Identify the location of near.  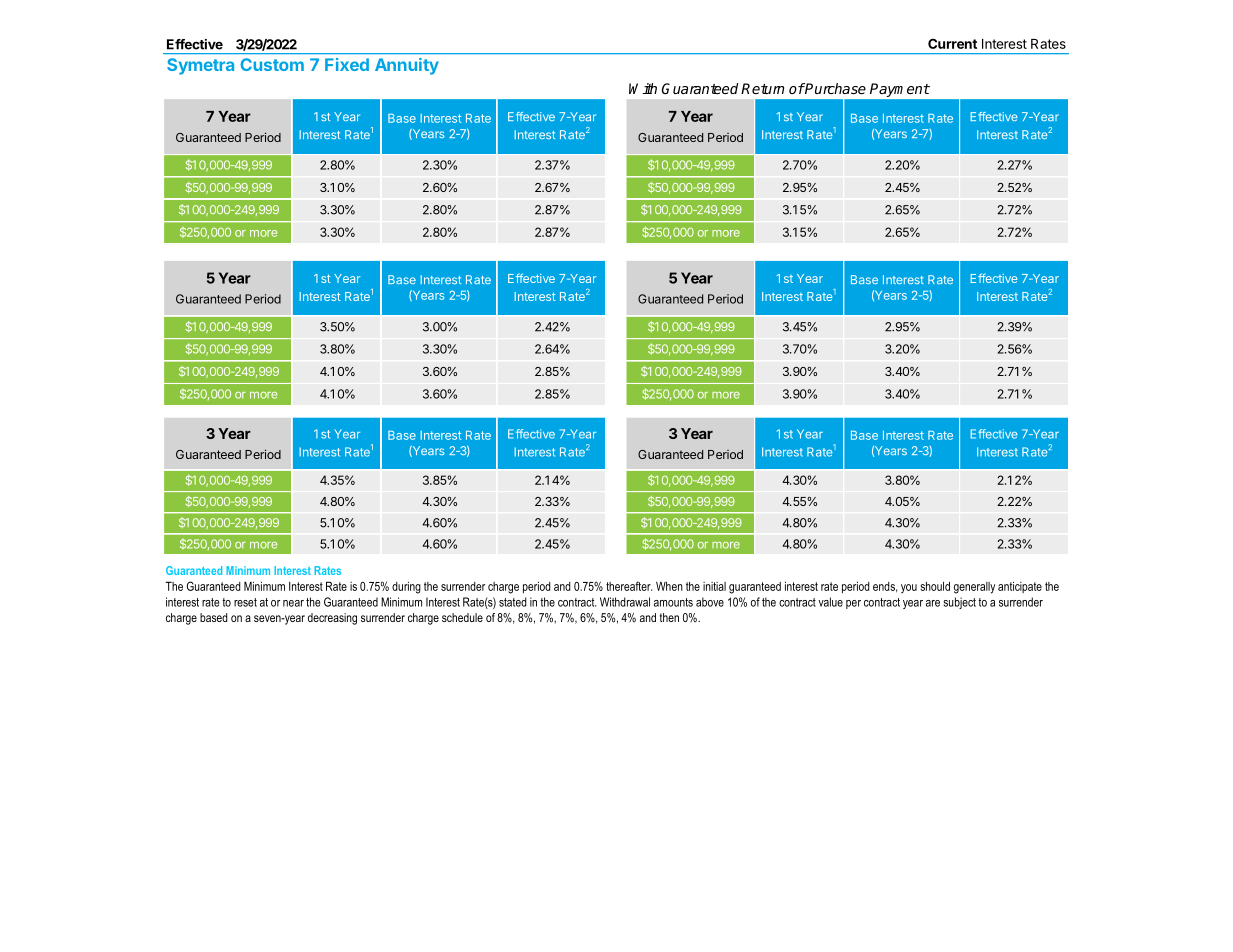
(293, 603).
